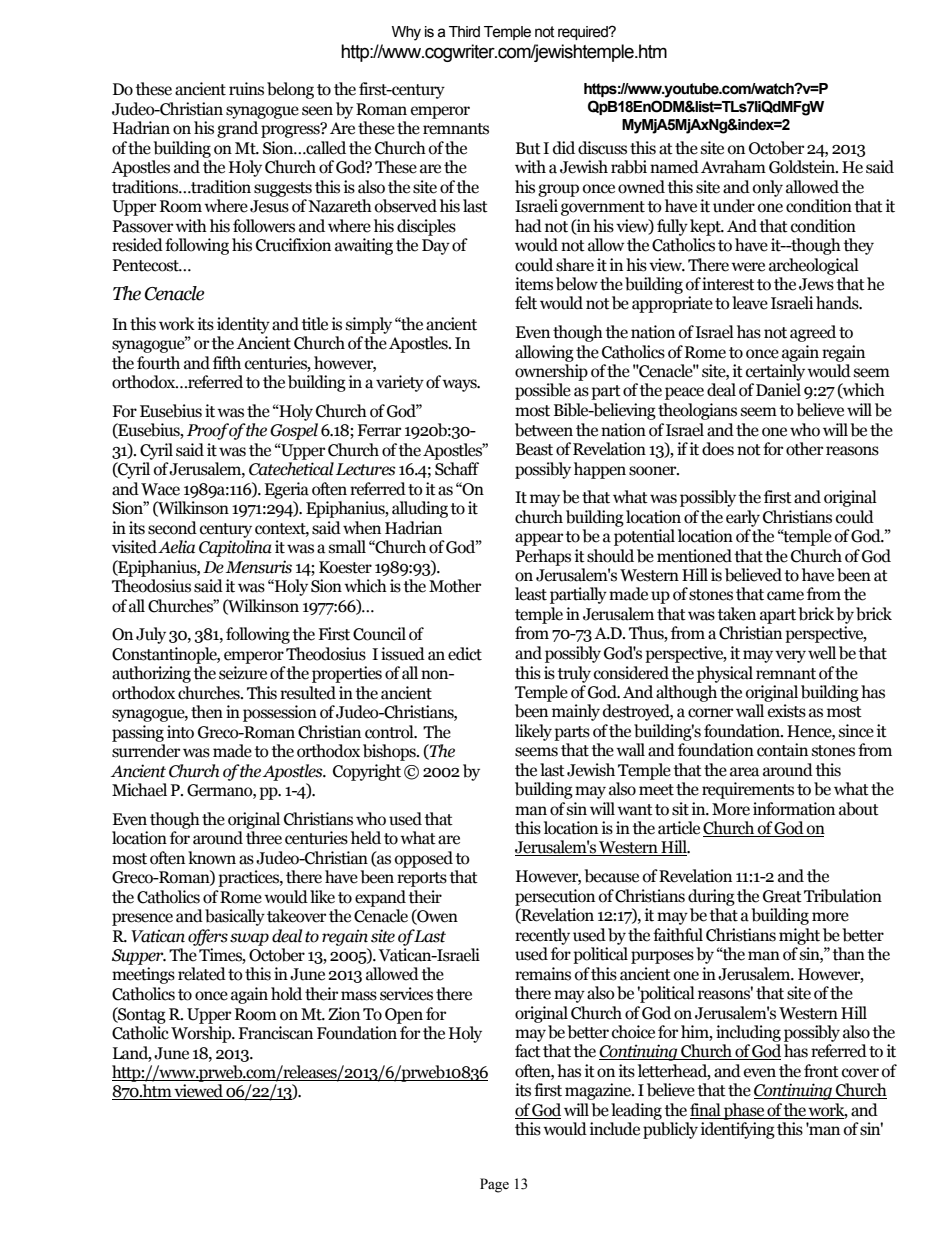  Describe the element at coordinates (246, 89) in the image. I see `ruins` at that location.
